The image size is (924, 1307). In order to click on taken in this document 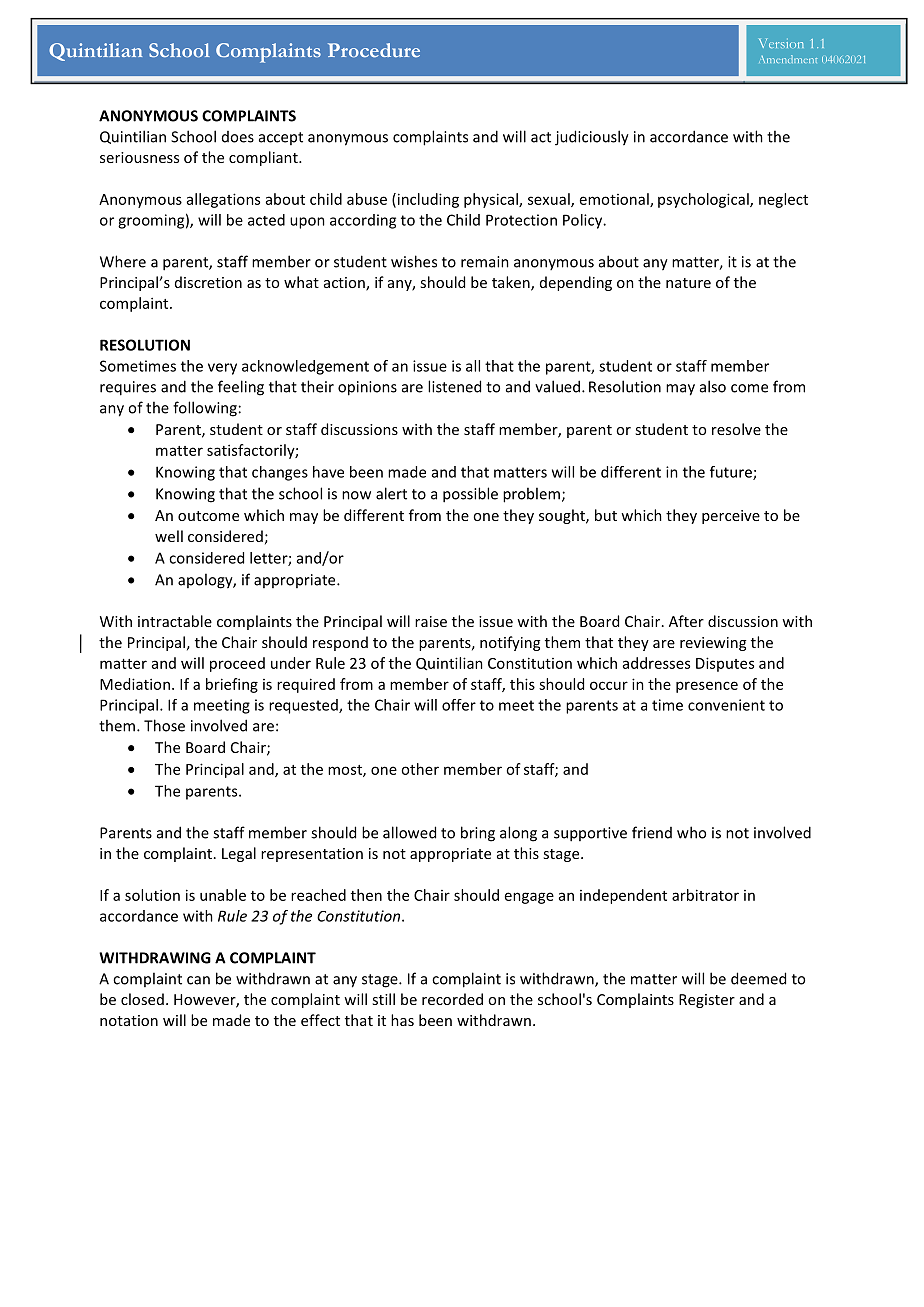, I will do `click(512, 283)`.
